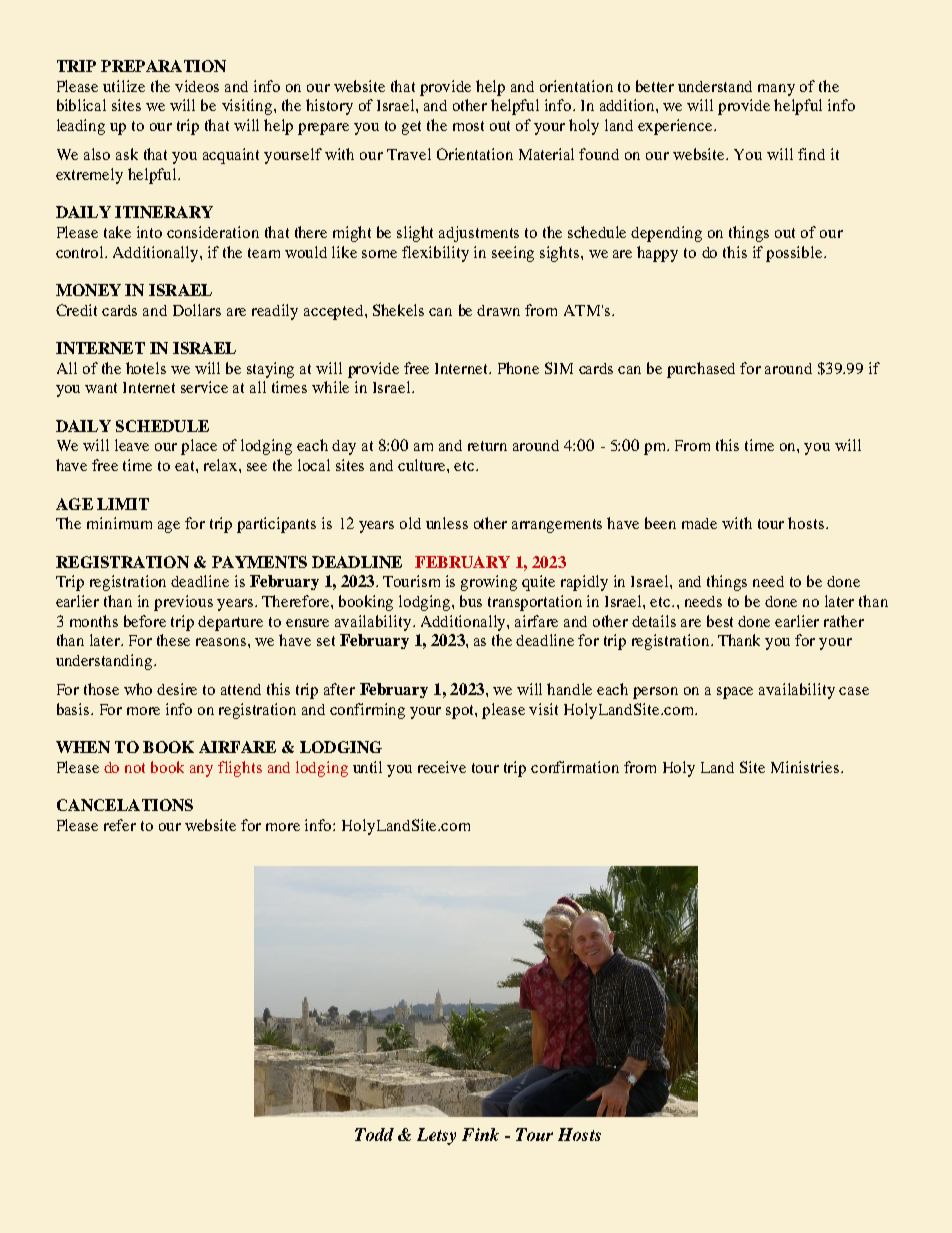 This image has height=1233, width=952. Describe the element at coordinates (776, 90) in the image. I see `many` at that location.
